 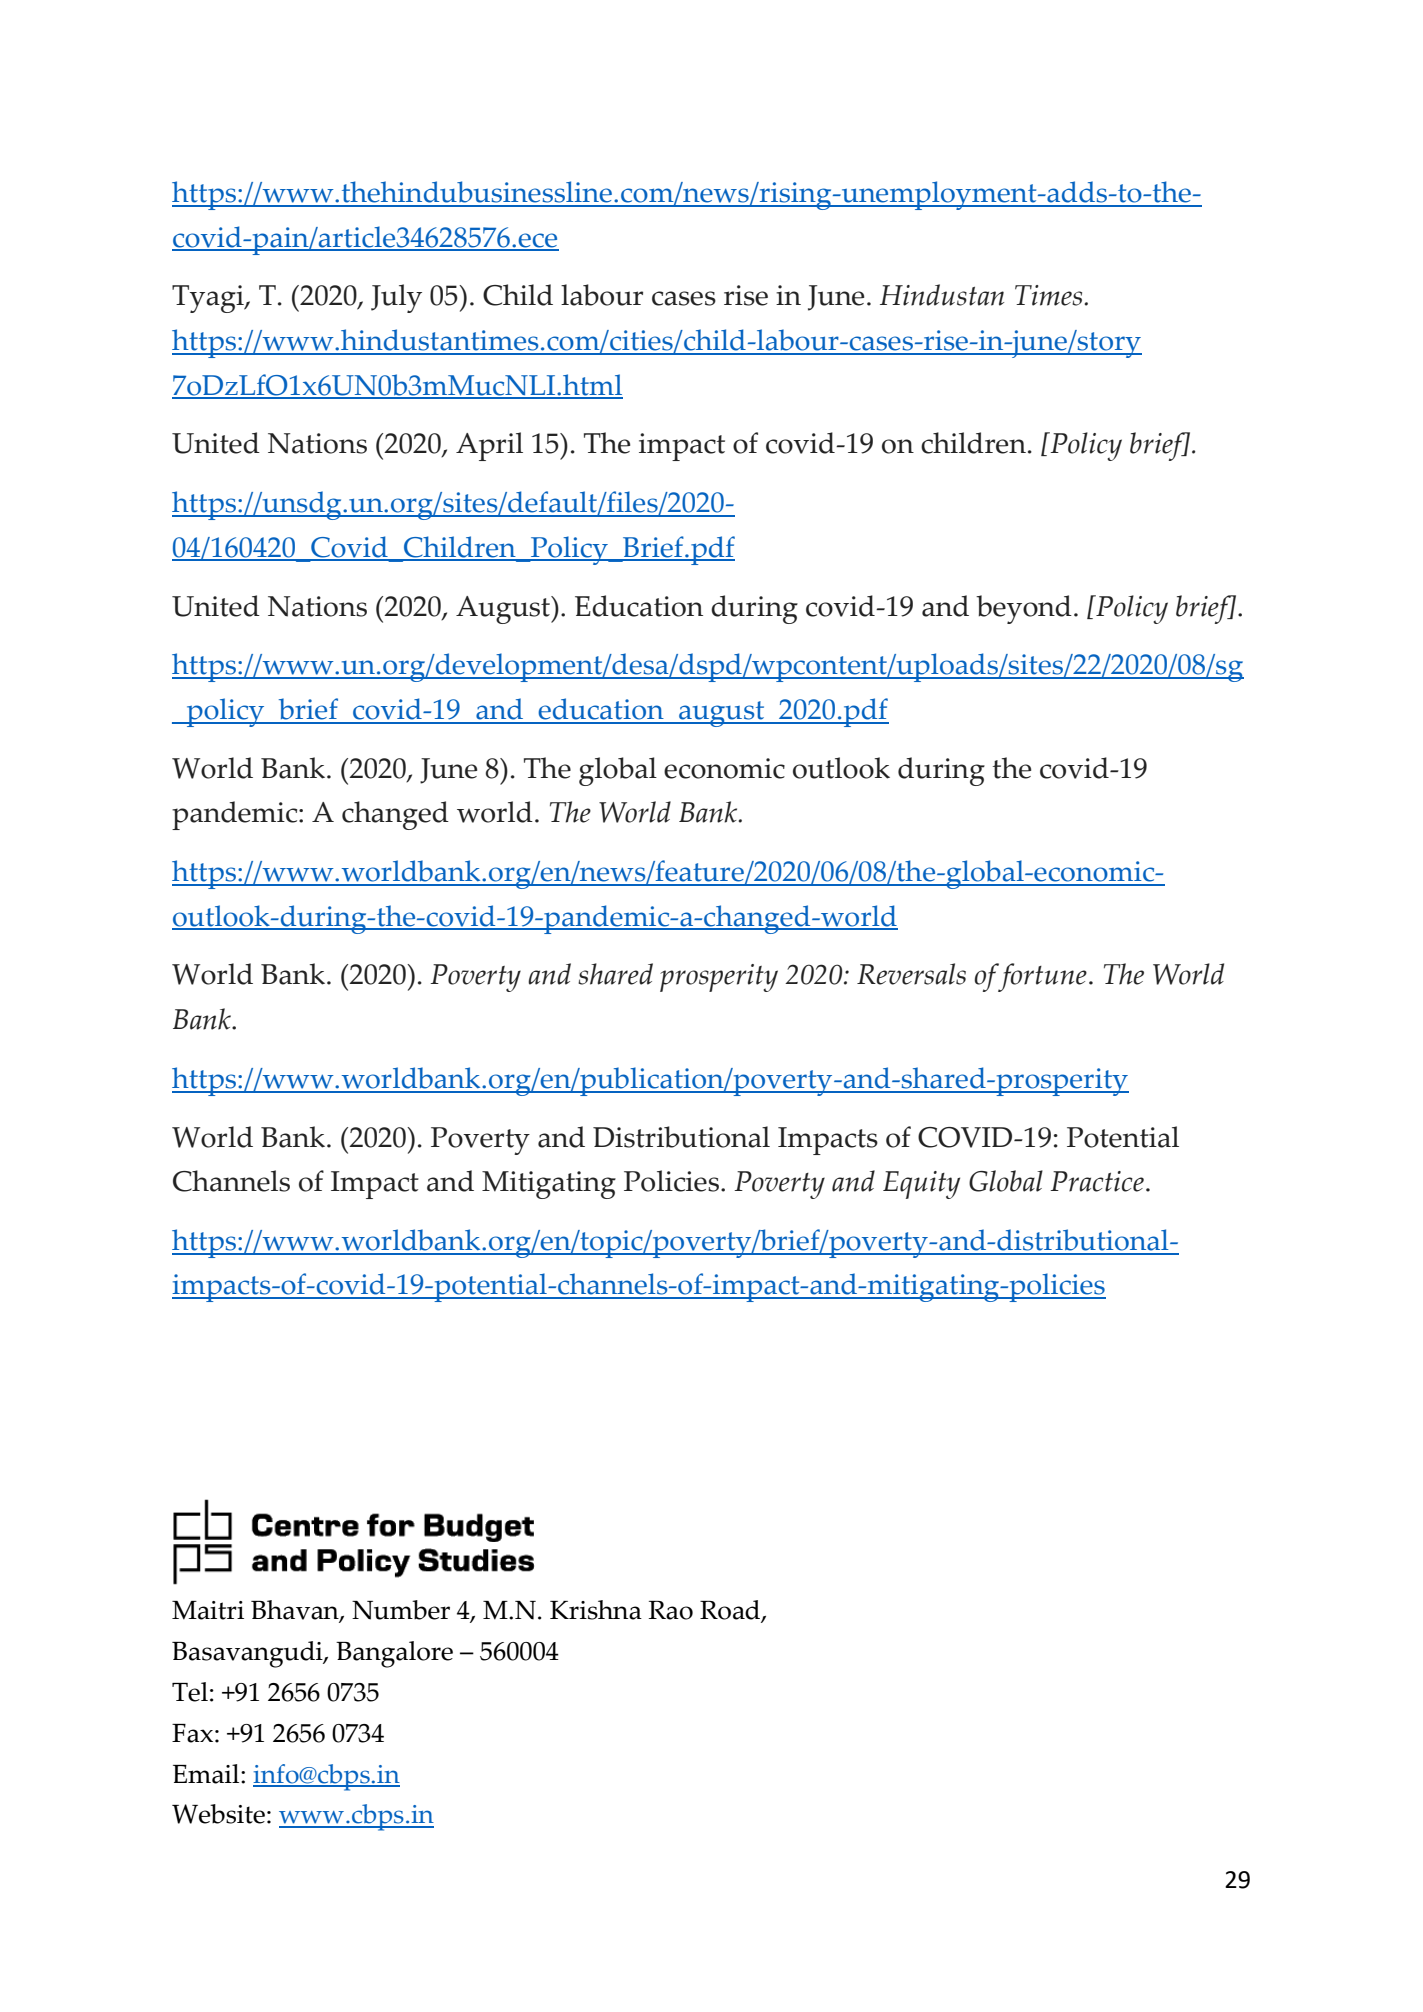 What do you see at coordinates (394, 1654) in the screenshot?
I see `Bangalore` at bounding box center [394, 1654].
